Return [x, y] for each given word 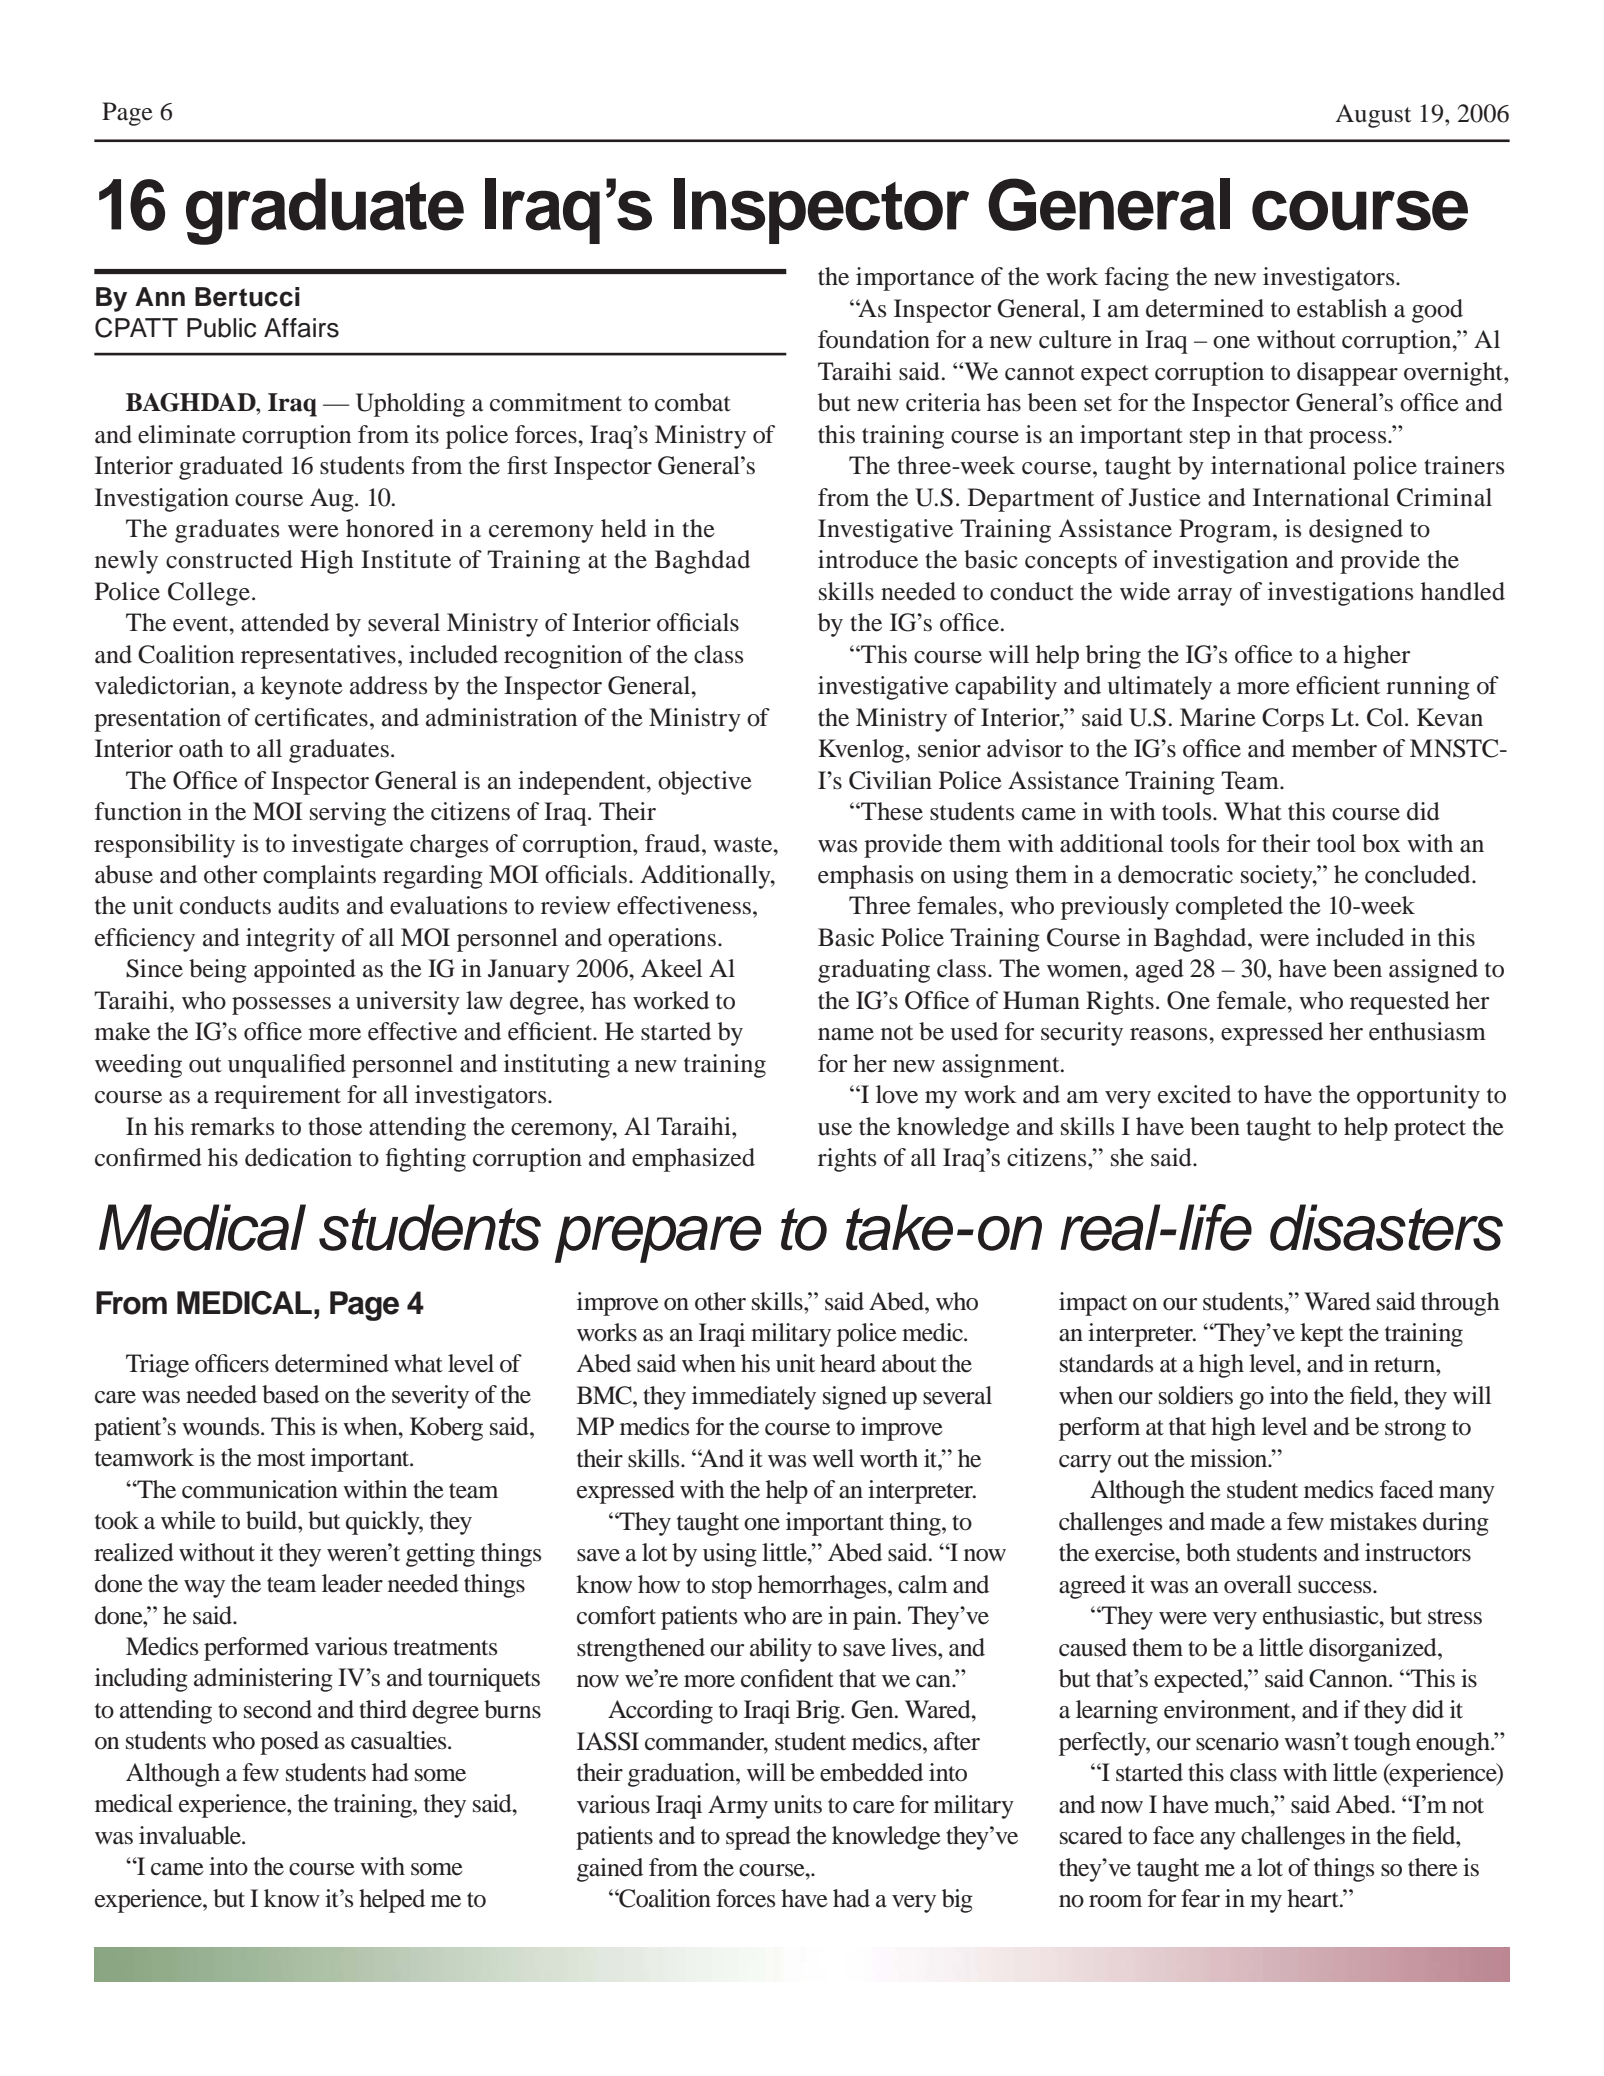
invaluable [191, 1835]
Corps [1293, 720]
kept [1321, 1335]
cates [342, 719]
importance [915, 279]
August [1373, 116]
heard [848, 1363]
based [290, 1394]
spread [758, 1838]
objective [705, 783]
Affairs [301, 328]
